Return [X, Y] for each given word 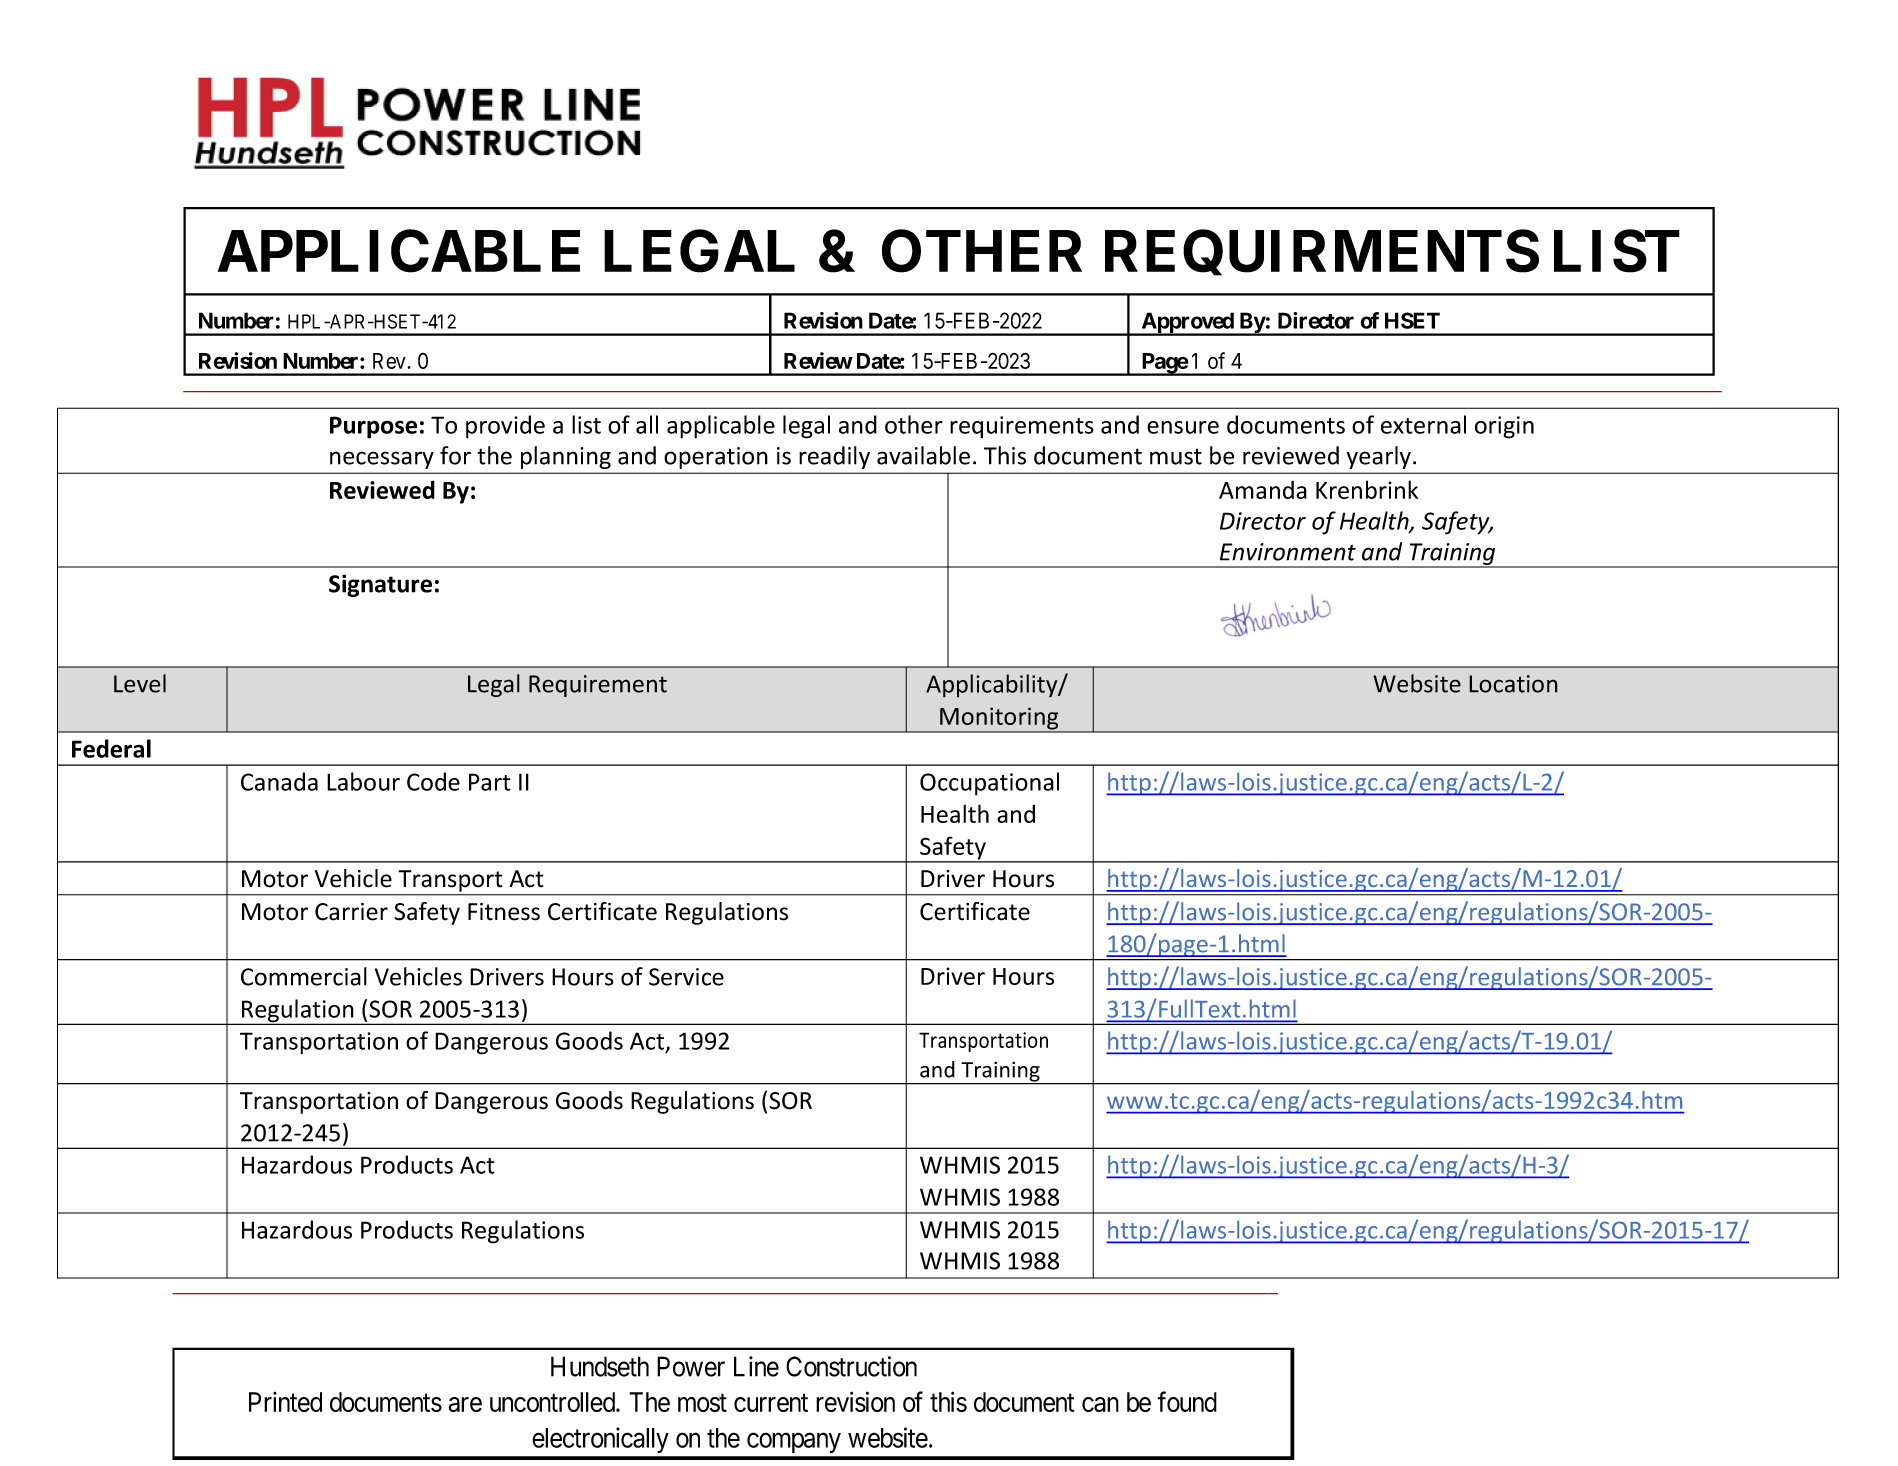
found [1187, 1401]
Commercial [304, 976]
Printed [285, 1402]
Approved [1187, 323]
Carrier [351, 912]
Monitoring [999, 719]
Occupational [989, 784]
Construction [851, 1366]
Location [1513, 684]
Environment [1288, 552]
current [771, 1403]
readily [835, 457]
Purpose [373, 427]
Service [686, 977]
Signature [380, 585]
